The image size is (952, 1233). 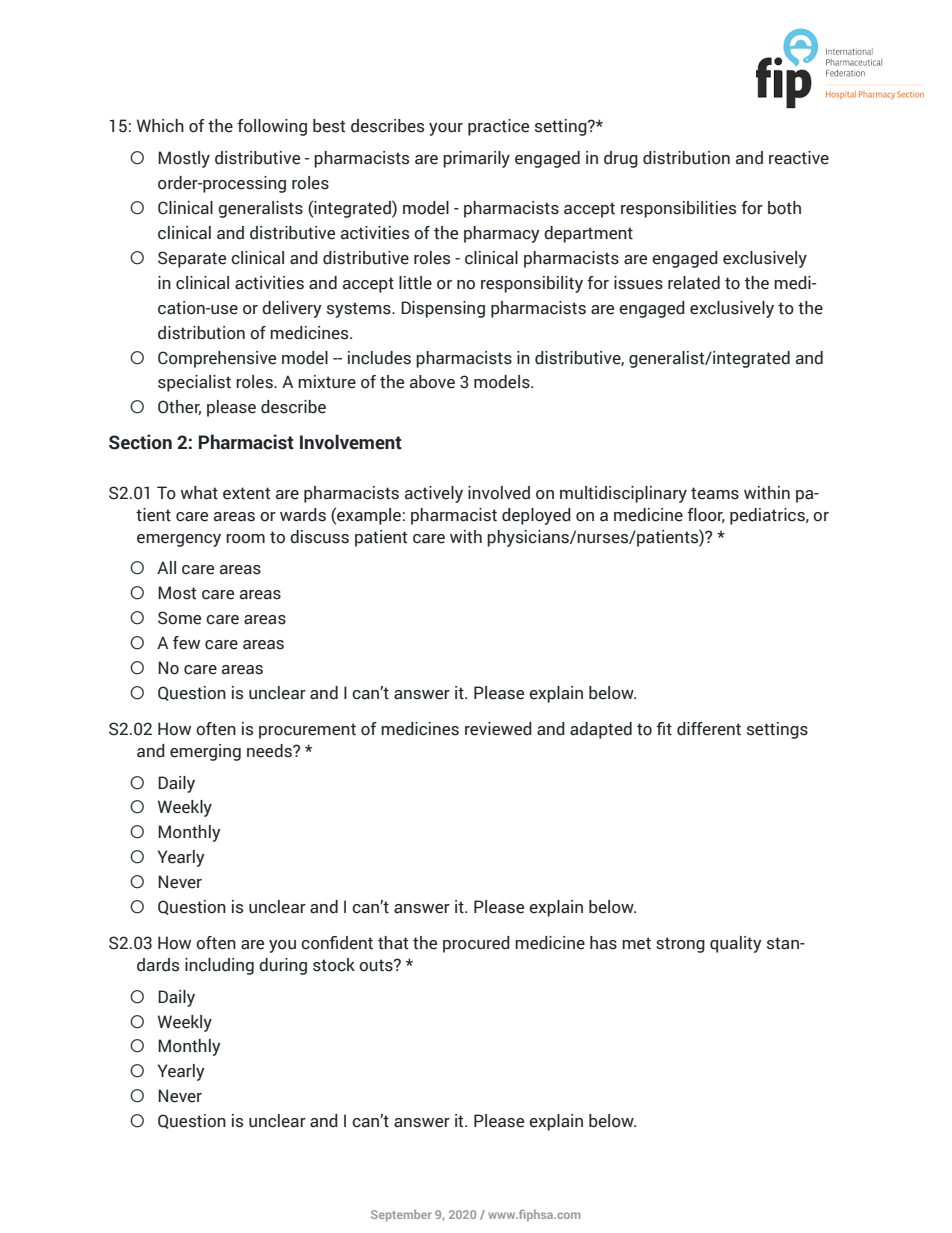 I want to click on few, so click(x=186, y=643).
